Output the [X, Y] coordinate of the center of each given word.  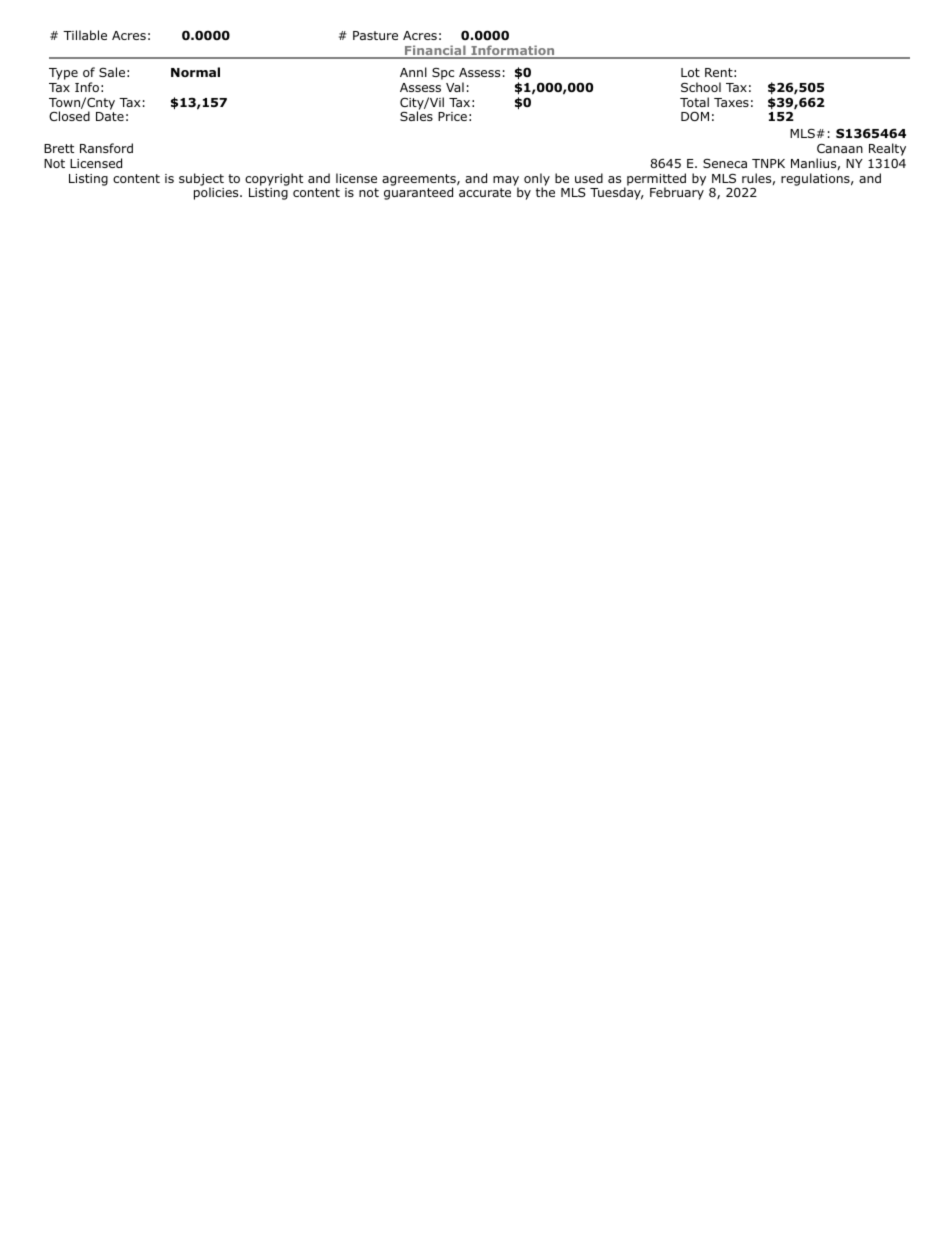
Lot [690, 72]
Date [110, 116]
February [677, 193]
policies [217, 193]
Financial [435, 51]
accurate [485, 192]
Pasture [375, 35]
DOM [695, 116]
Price [452, 116]
